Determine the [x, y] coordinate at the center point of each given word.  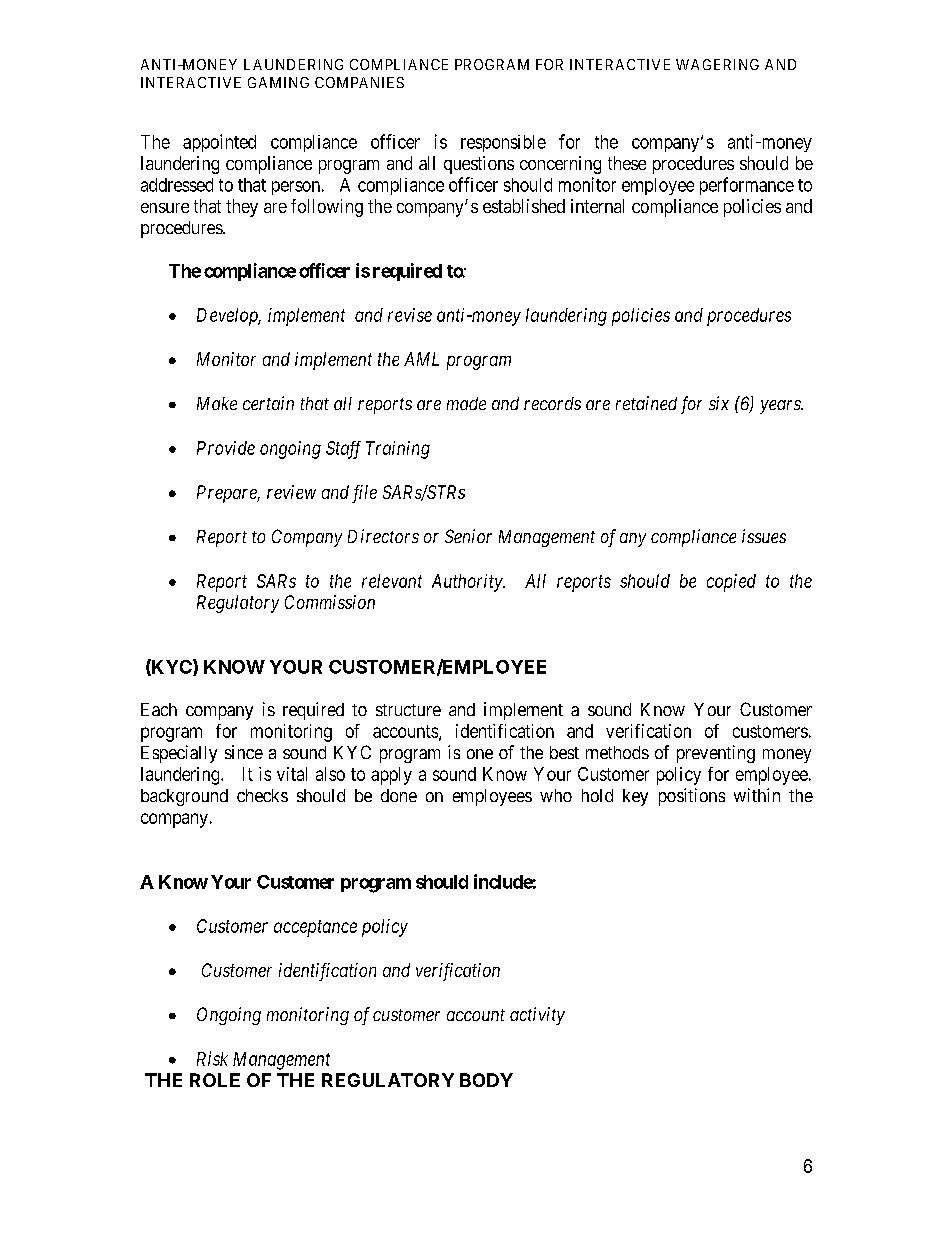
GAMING [278, 82]
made [466, 403]
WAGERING [717, 64]
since [244, 752]
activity [537, 1016]
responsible [503, 143]
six [719, 403]
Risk [212, 1058]
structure [408, 710]
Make [217, 403]
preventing [716, 754]
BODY [486, 1080]
